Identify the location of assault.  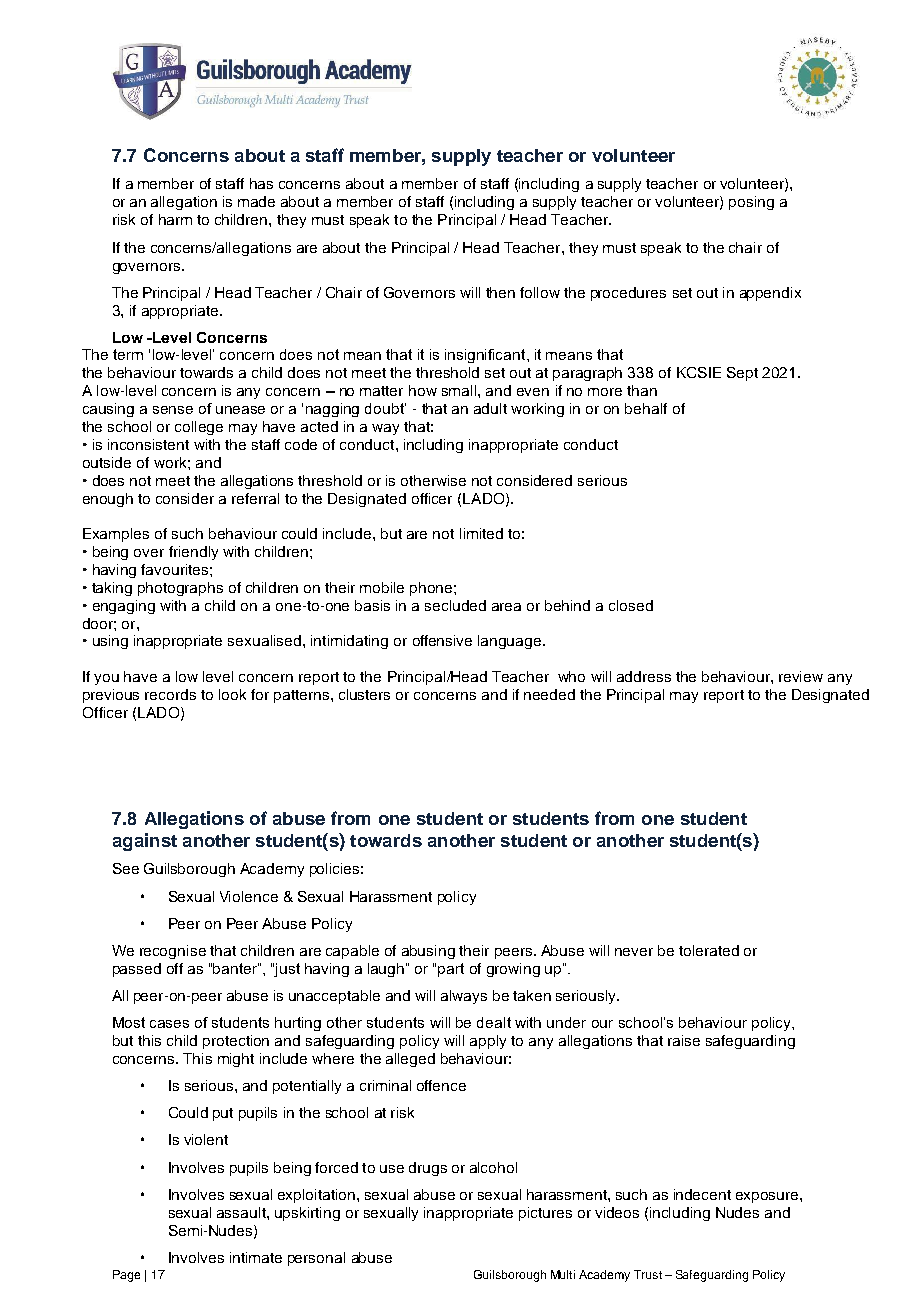
(242, 1212).
